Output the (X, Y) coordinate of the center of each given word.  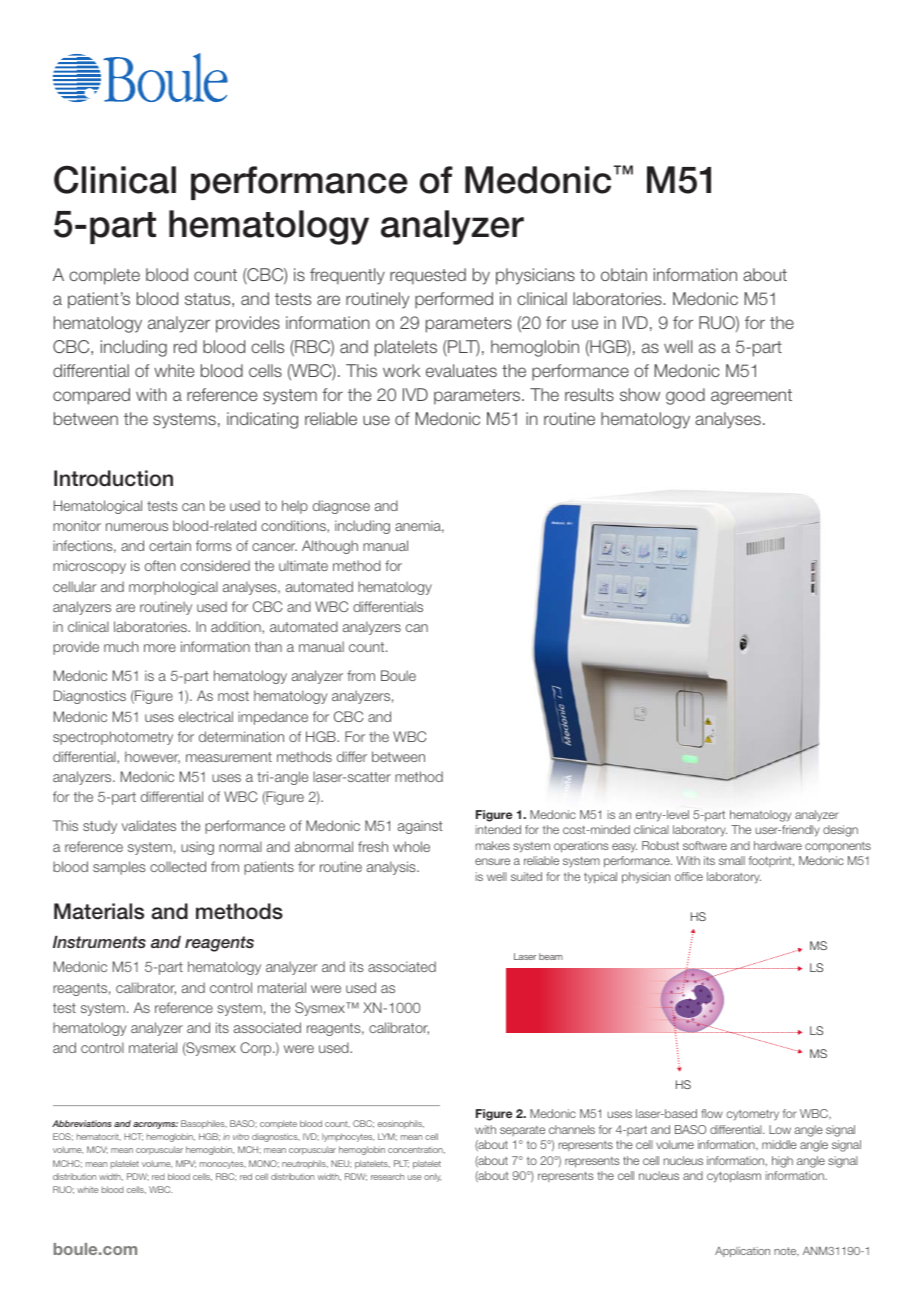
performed (454, 300)
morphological (173, 588)
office (689, 876)
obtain (624, 274)
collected (178, 866)
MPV (186, 1164)
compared (91, 396)
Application (742, 1252)
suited (526, 876)
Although (330, 547)
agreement (751, 397)
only (432, 1177)
